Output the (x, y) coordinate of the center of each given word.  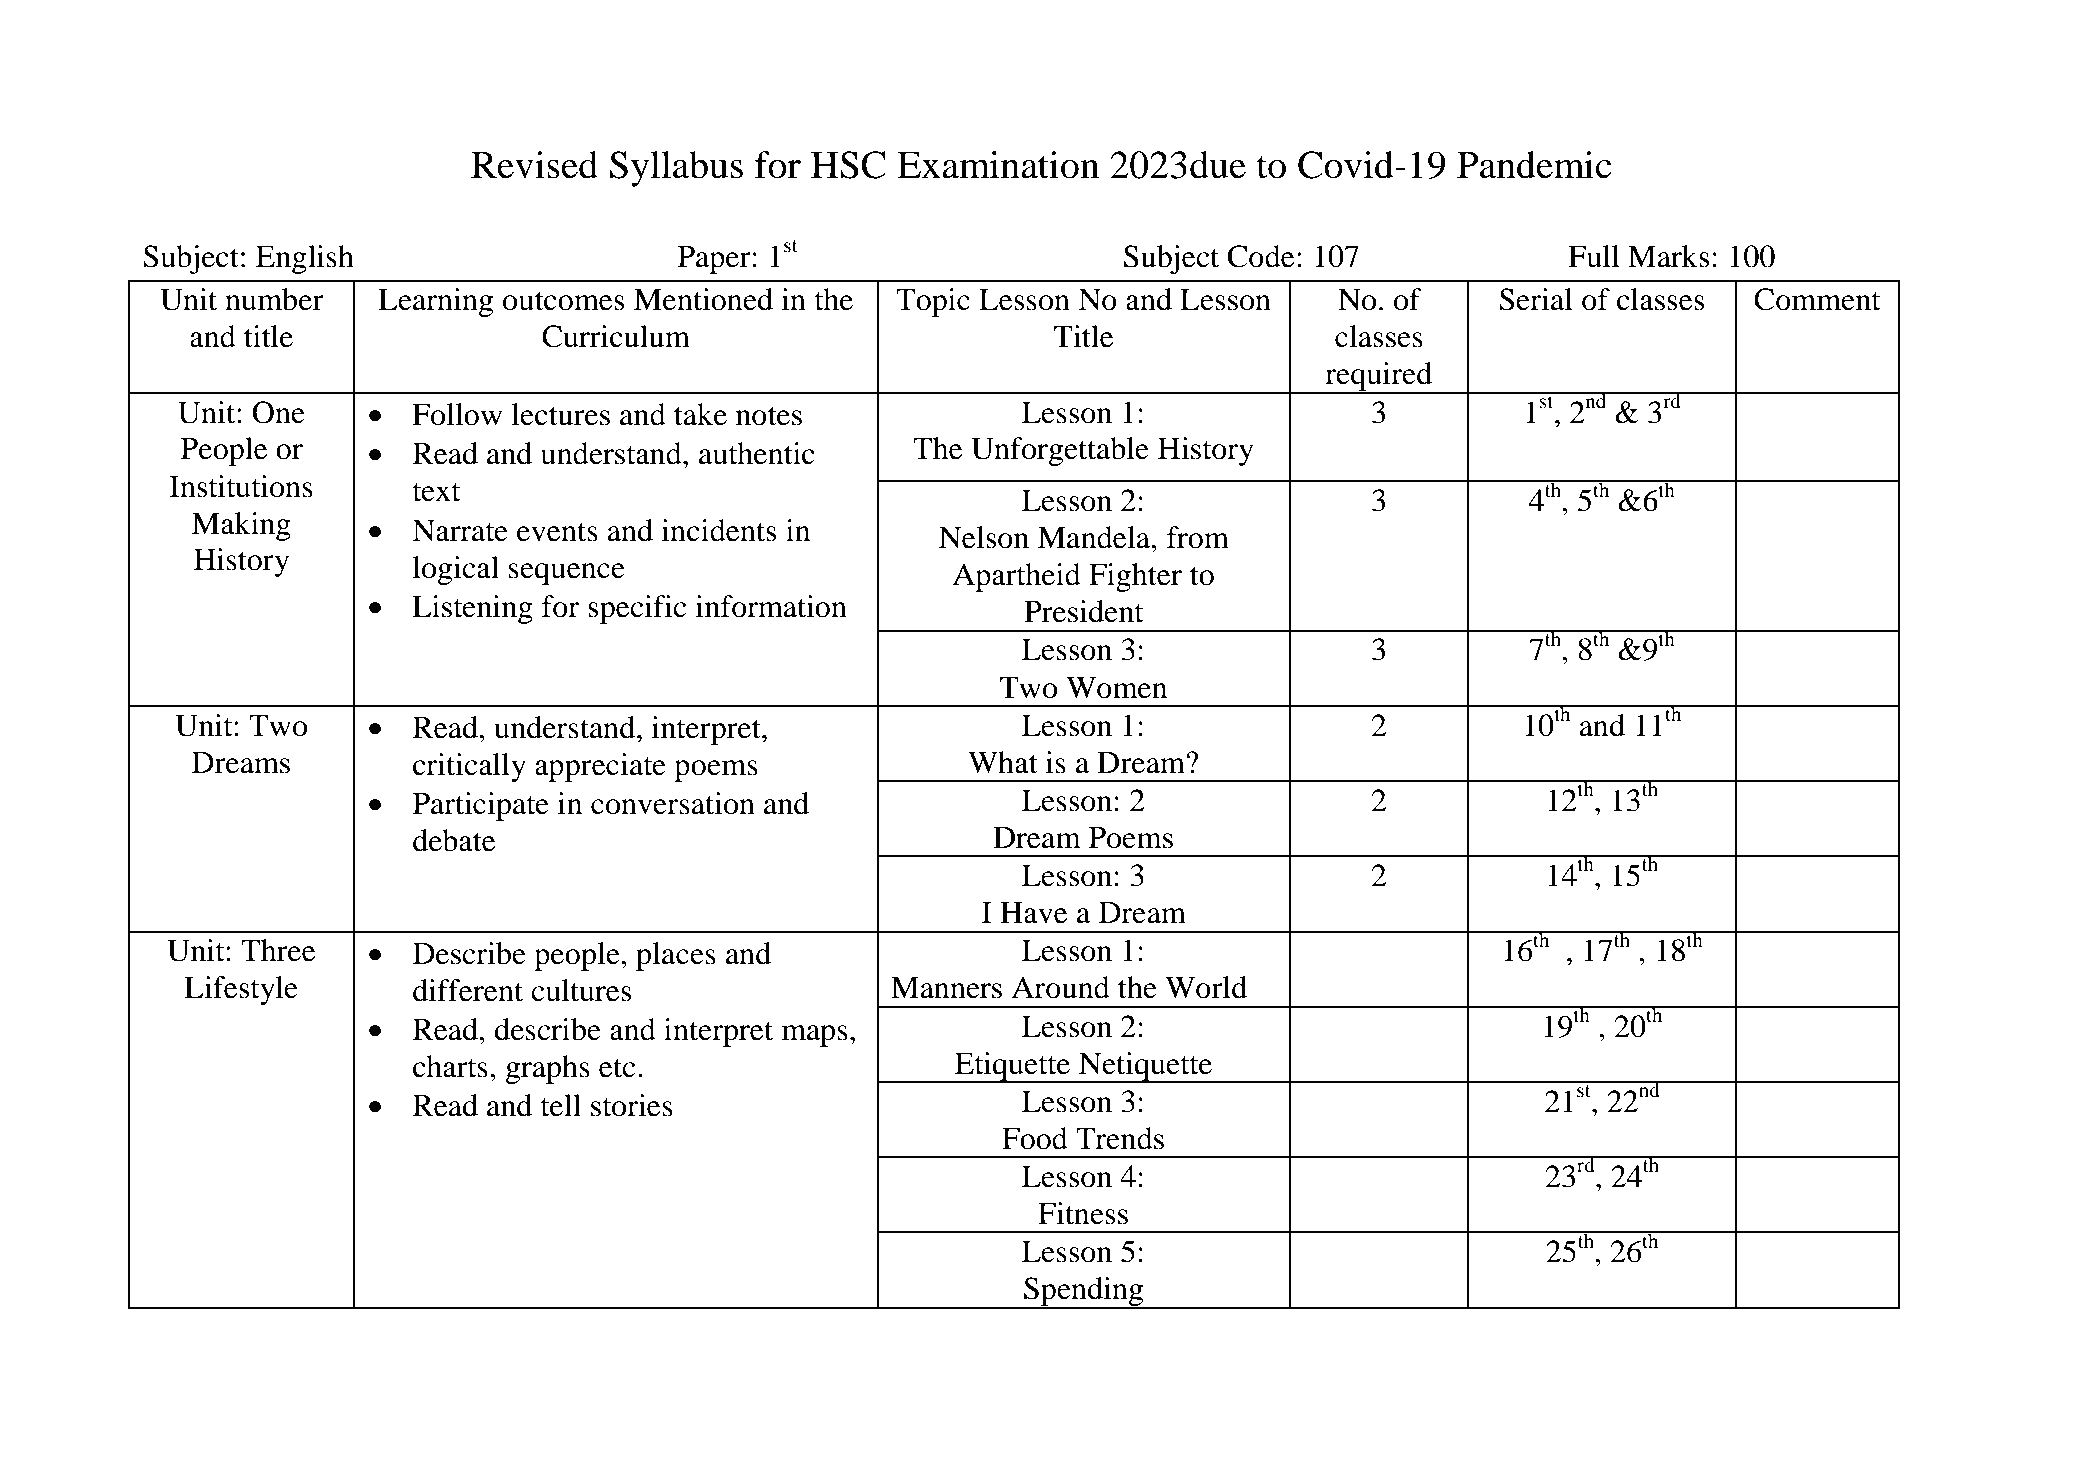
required (1379, 378)
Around (1061, 987)
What (1003, 762)
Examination (998, 165)
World (1206, 987)
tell (561, 1105)
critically (469, 767)
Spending (1084, 1293)
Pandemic (1534, 165)
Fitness (1083, 1213)
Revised (534, 165)
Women (1116, 687)
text (436, 492)
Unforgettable (1060, 451)
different (468, 990)
